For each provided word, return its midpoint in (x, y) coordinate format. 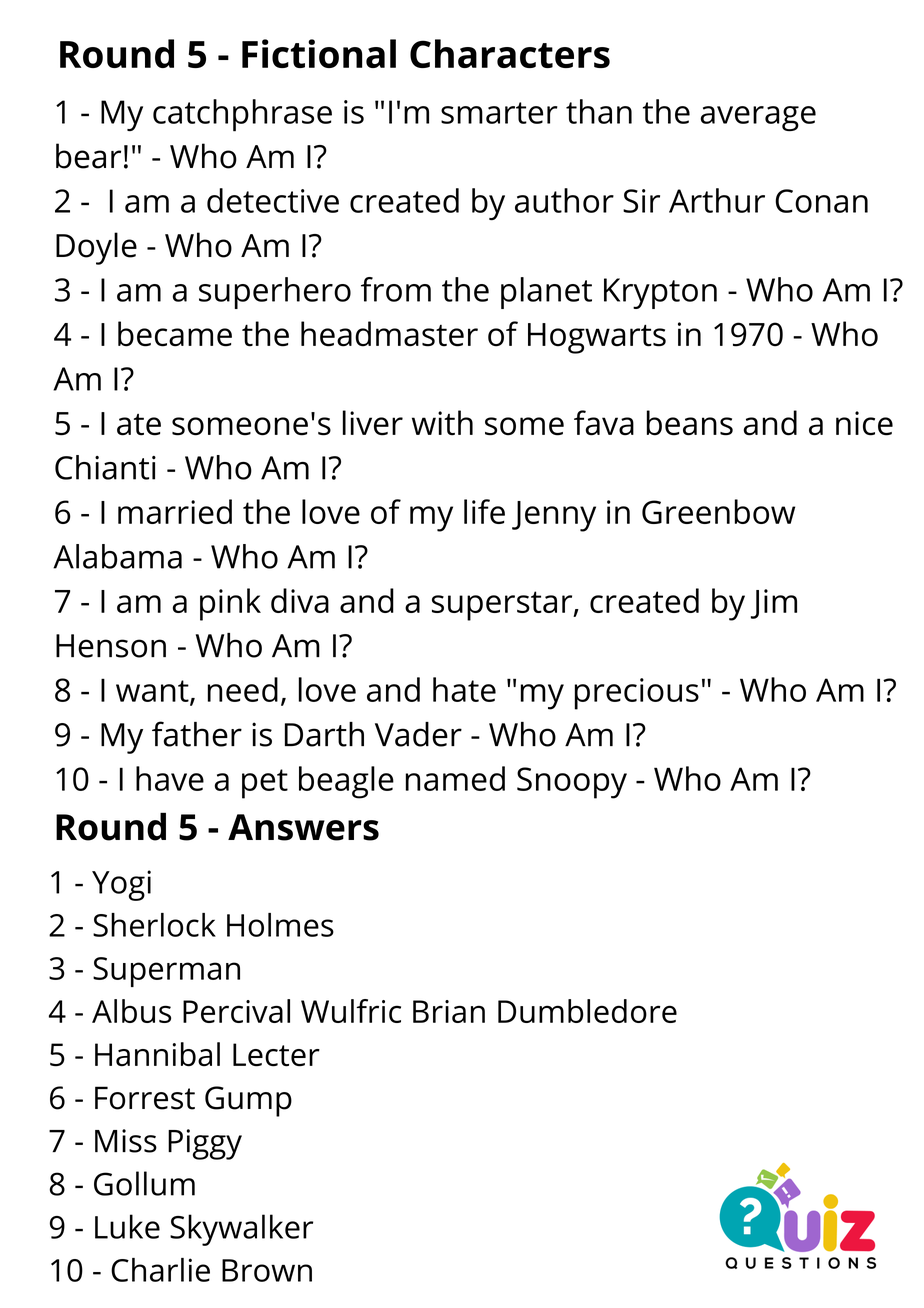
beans (690, 423)
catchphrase (242, 115)
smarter (499, 113)
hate (464, 689)
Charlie (160, 1270)
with (442, 423)
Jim (774, 604)
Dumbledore (587, 1011)
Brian (449, 1011)
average (758, 118)
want (153, 692)
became (175, 334)
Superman (166, 972)
